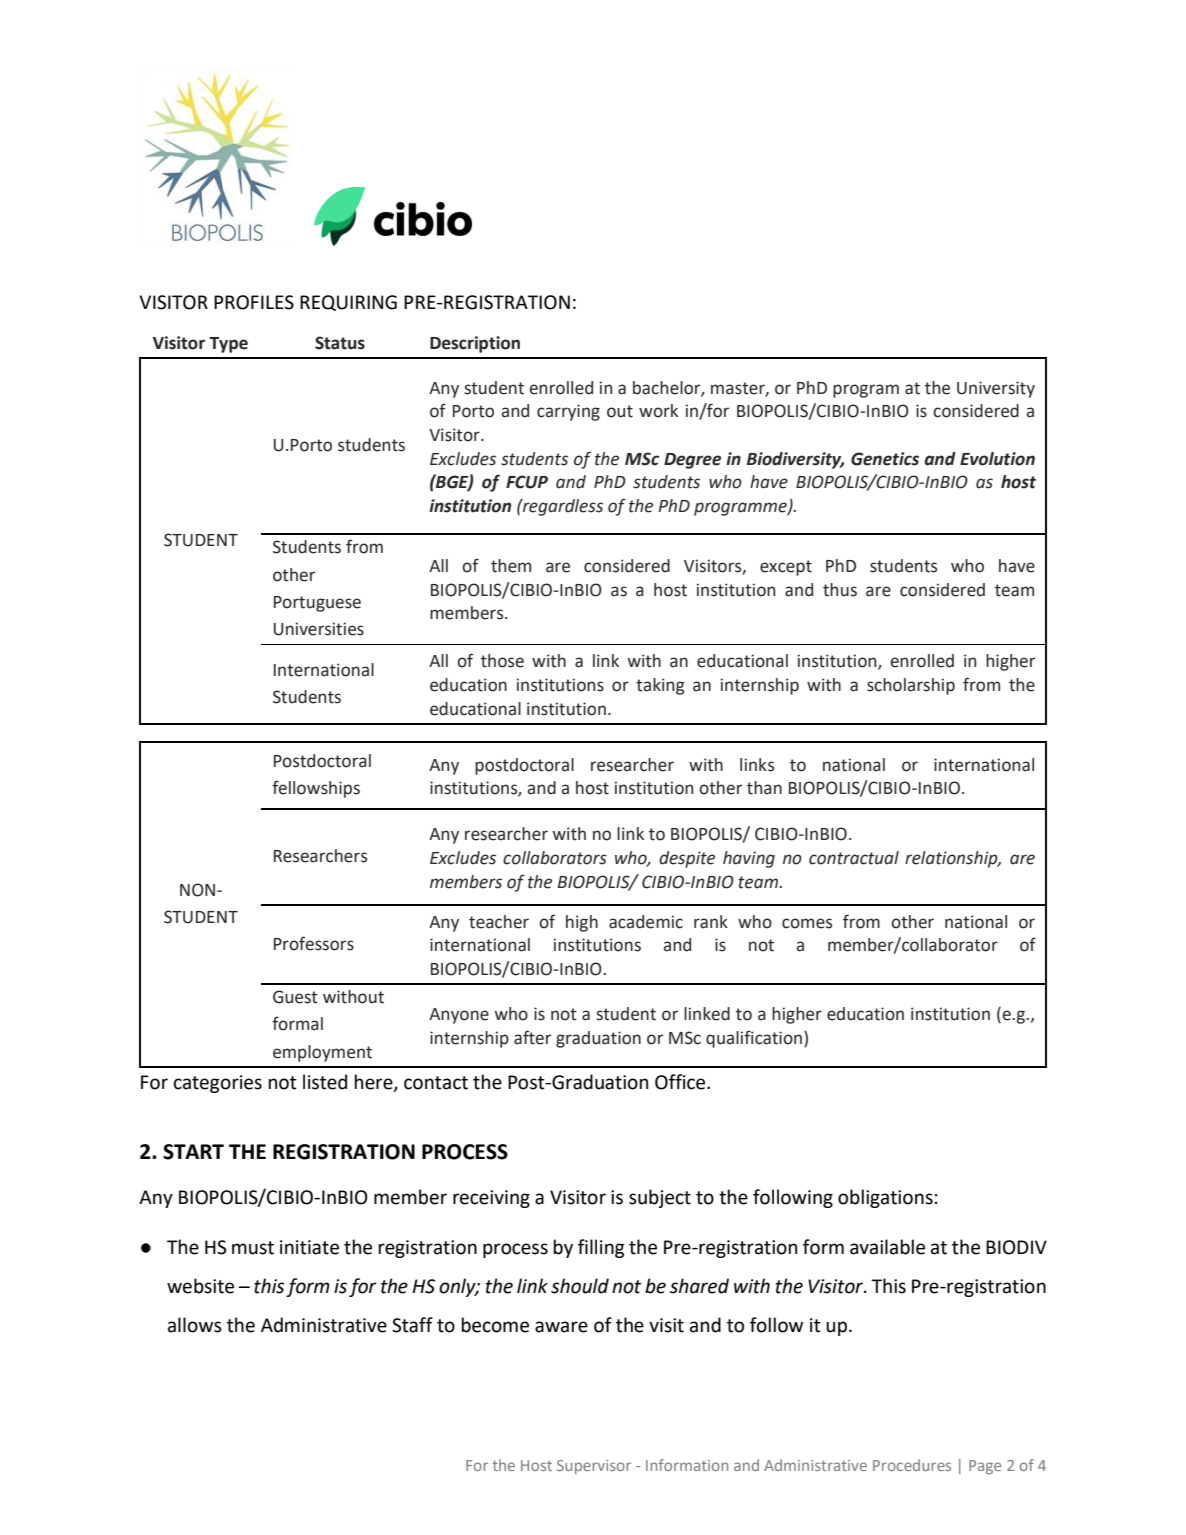 The image size is (1186, 1535). What do you see at coordinates (996, 389) in the screenshot?
I see `University` at bounding box center [996, 389].
